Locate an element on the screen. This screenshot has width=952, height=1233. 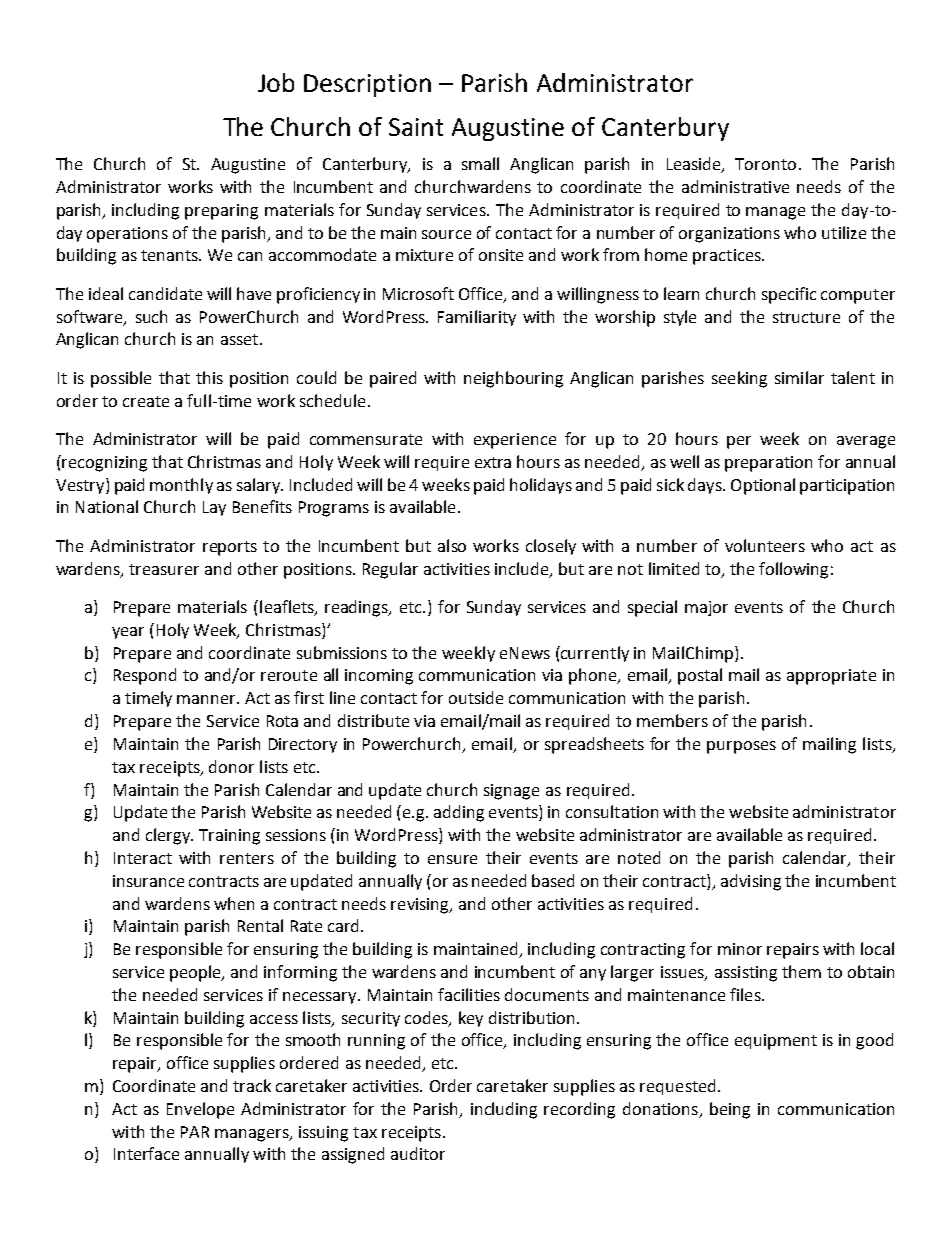
Toronto is located at coordinates (765, 164).
